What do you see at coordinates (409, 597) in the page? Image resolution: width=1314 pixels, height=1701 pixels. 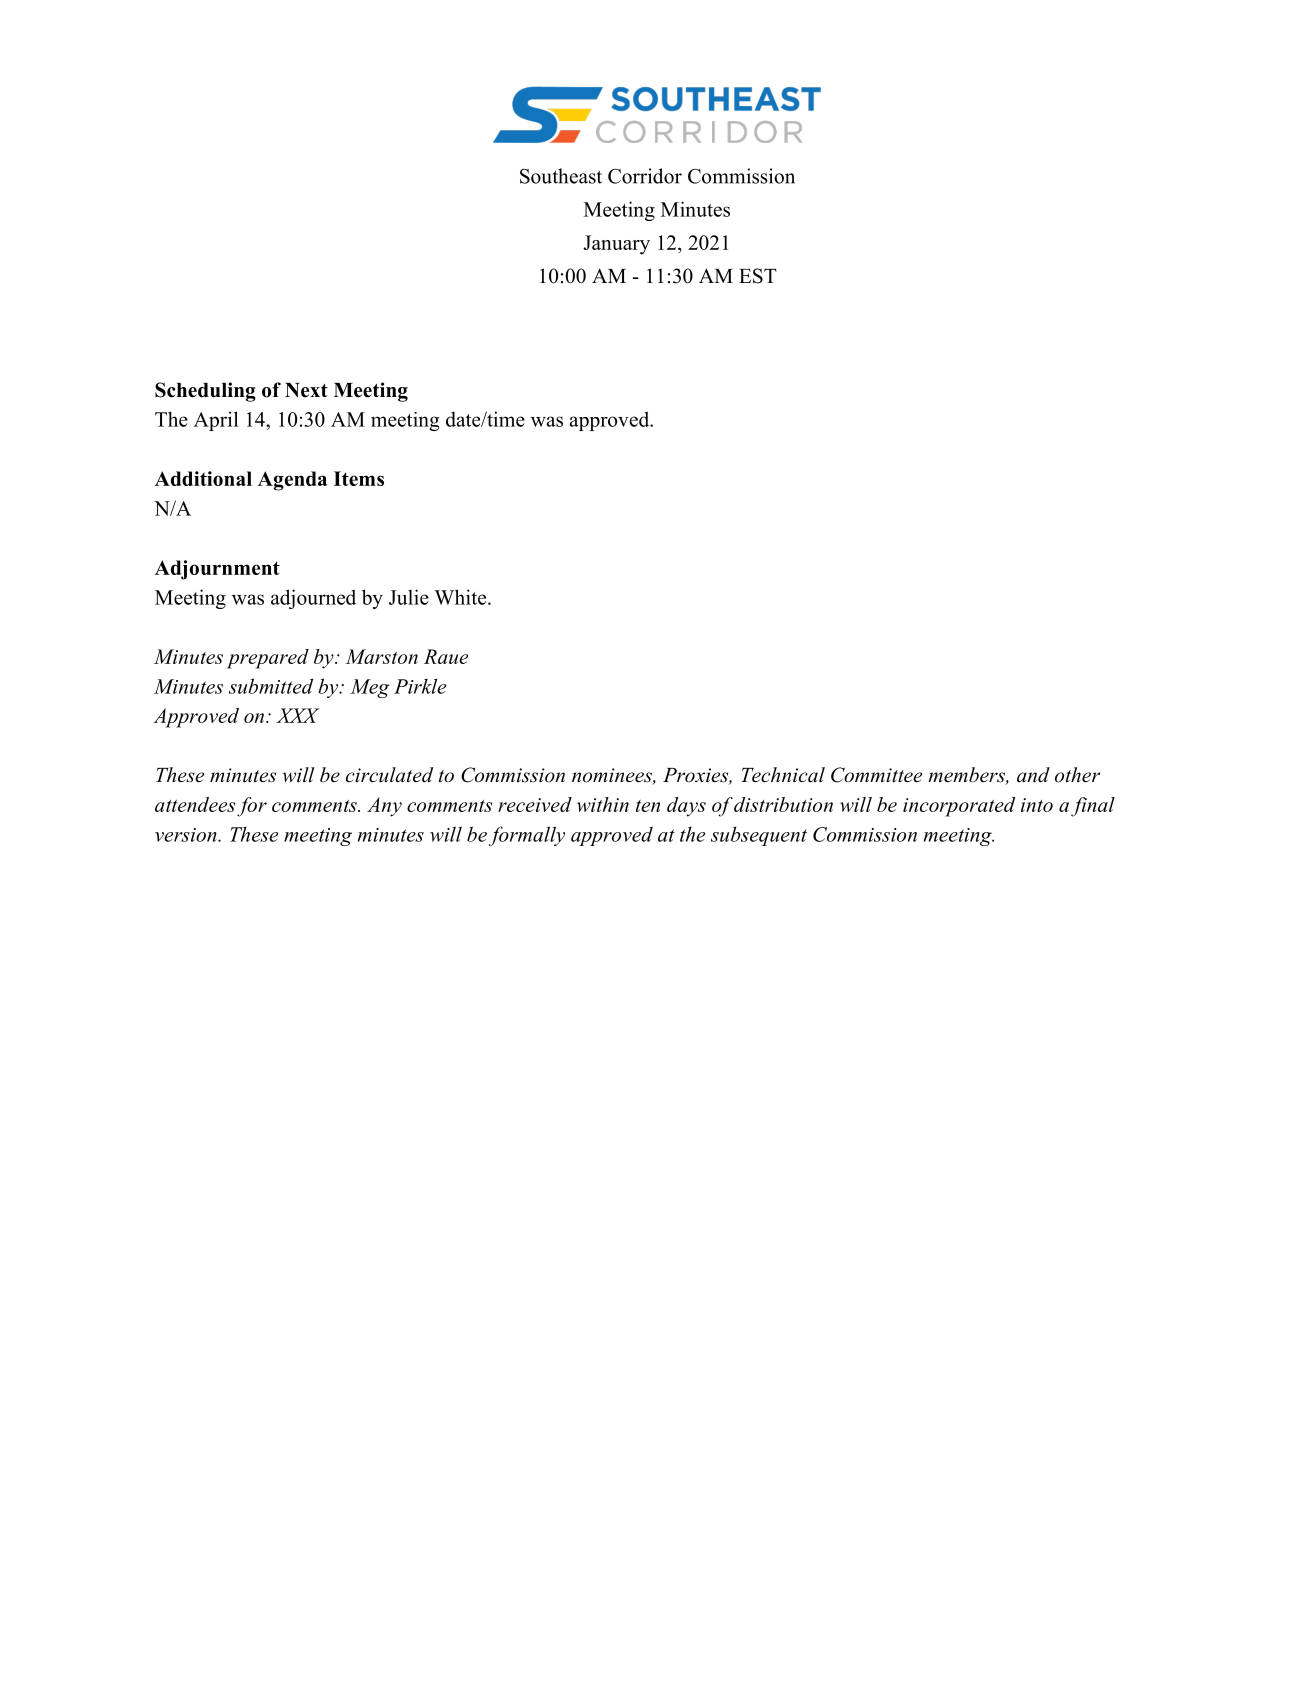 I see `Julie` at bounding box center [409, 597].
